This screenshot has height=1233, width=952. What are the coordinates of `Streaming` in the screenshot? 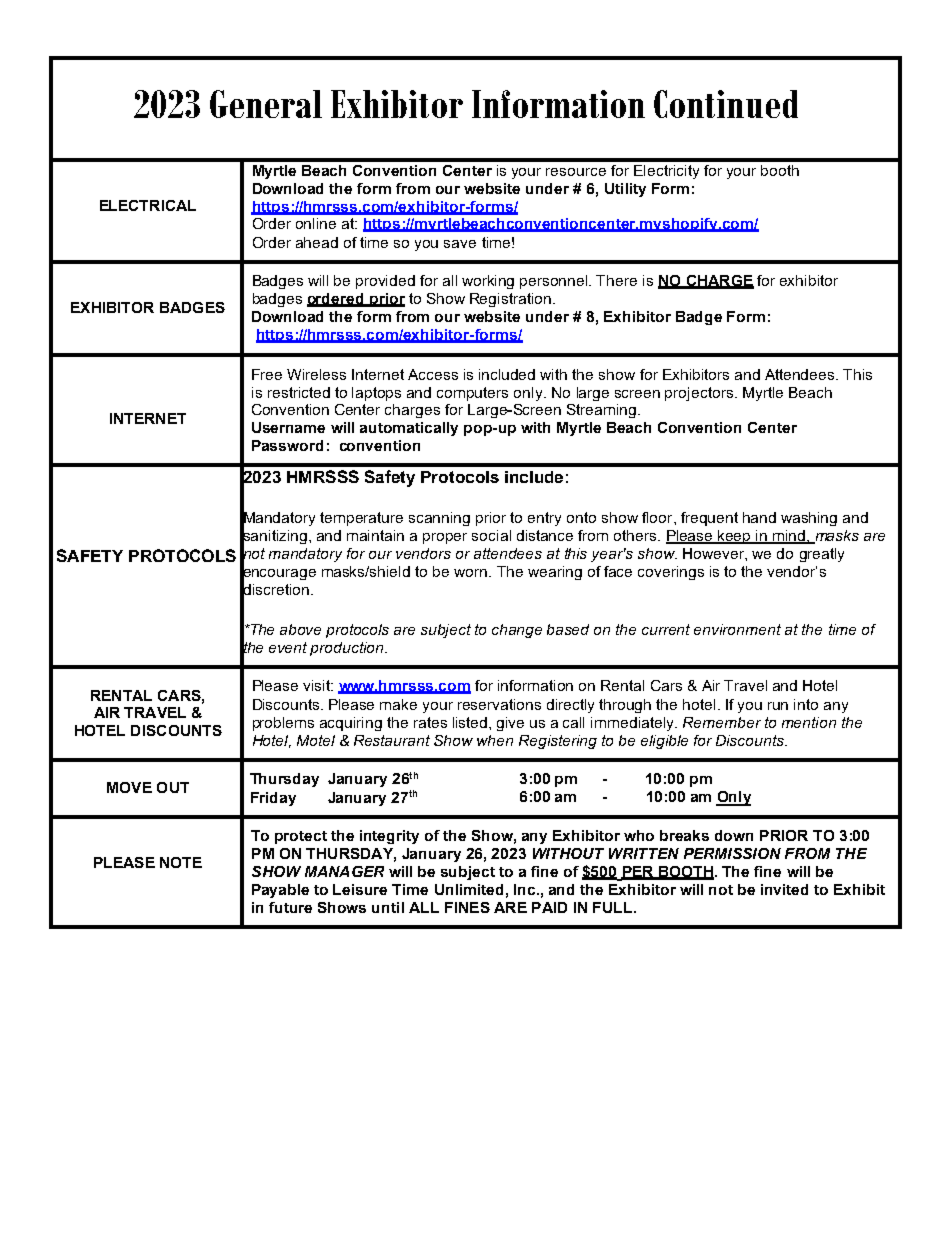 It's located at (603, 411).
